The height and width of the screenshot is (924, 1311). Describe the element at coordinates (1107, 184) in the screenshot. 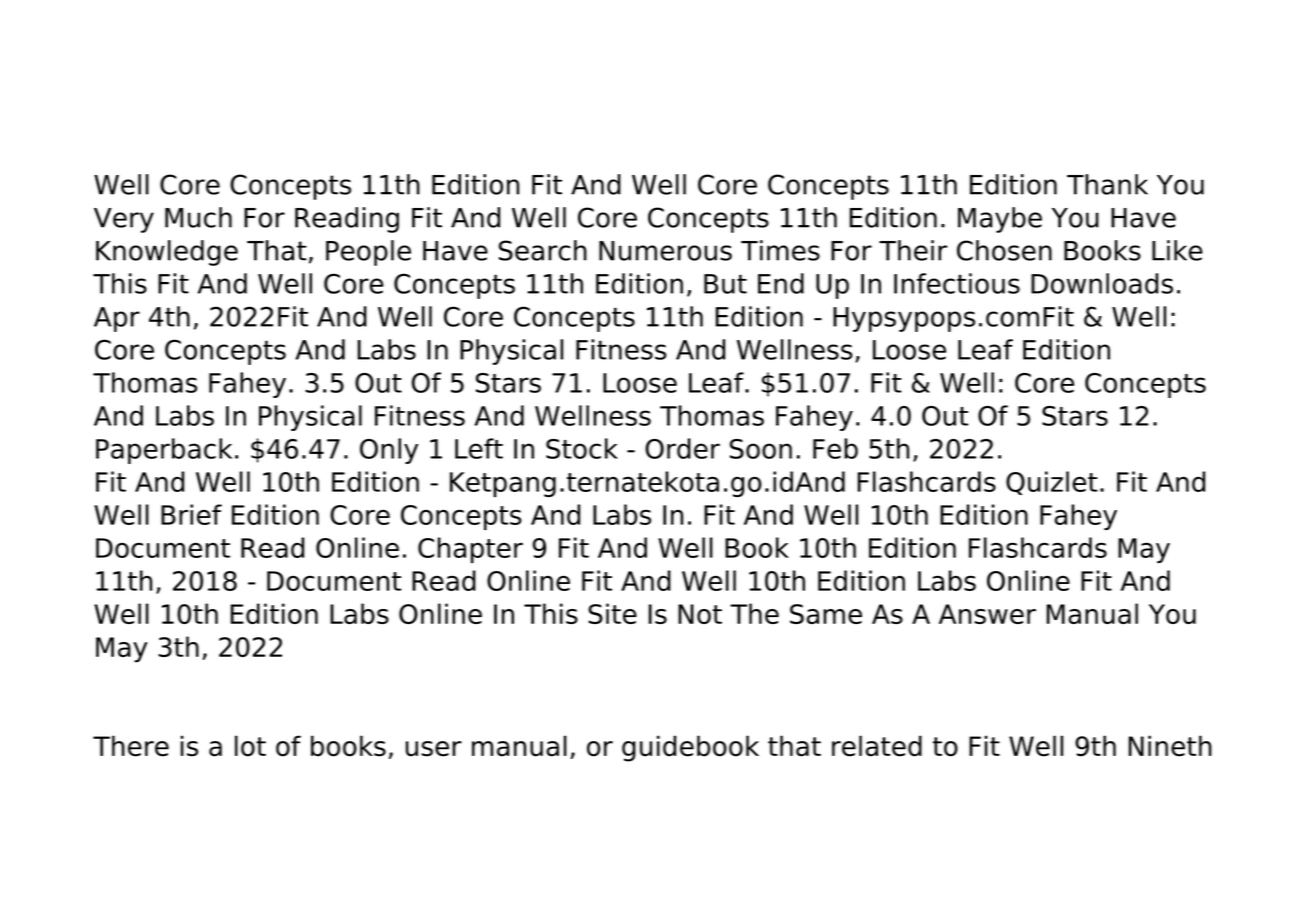

I see `Thank` at that location.
